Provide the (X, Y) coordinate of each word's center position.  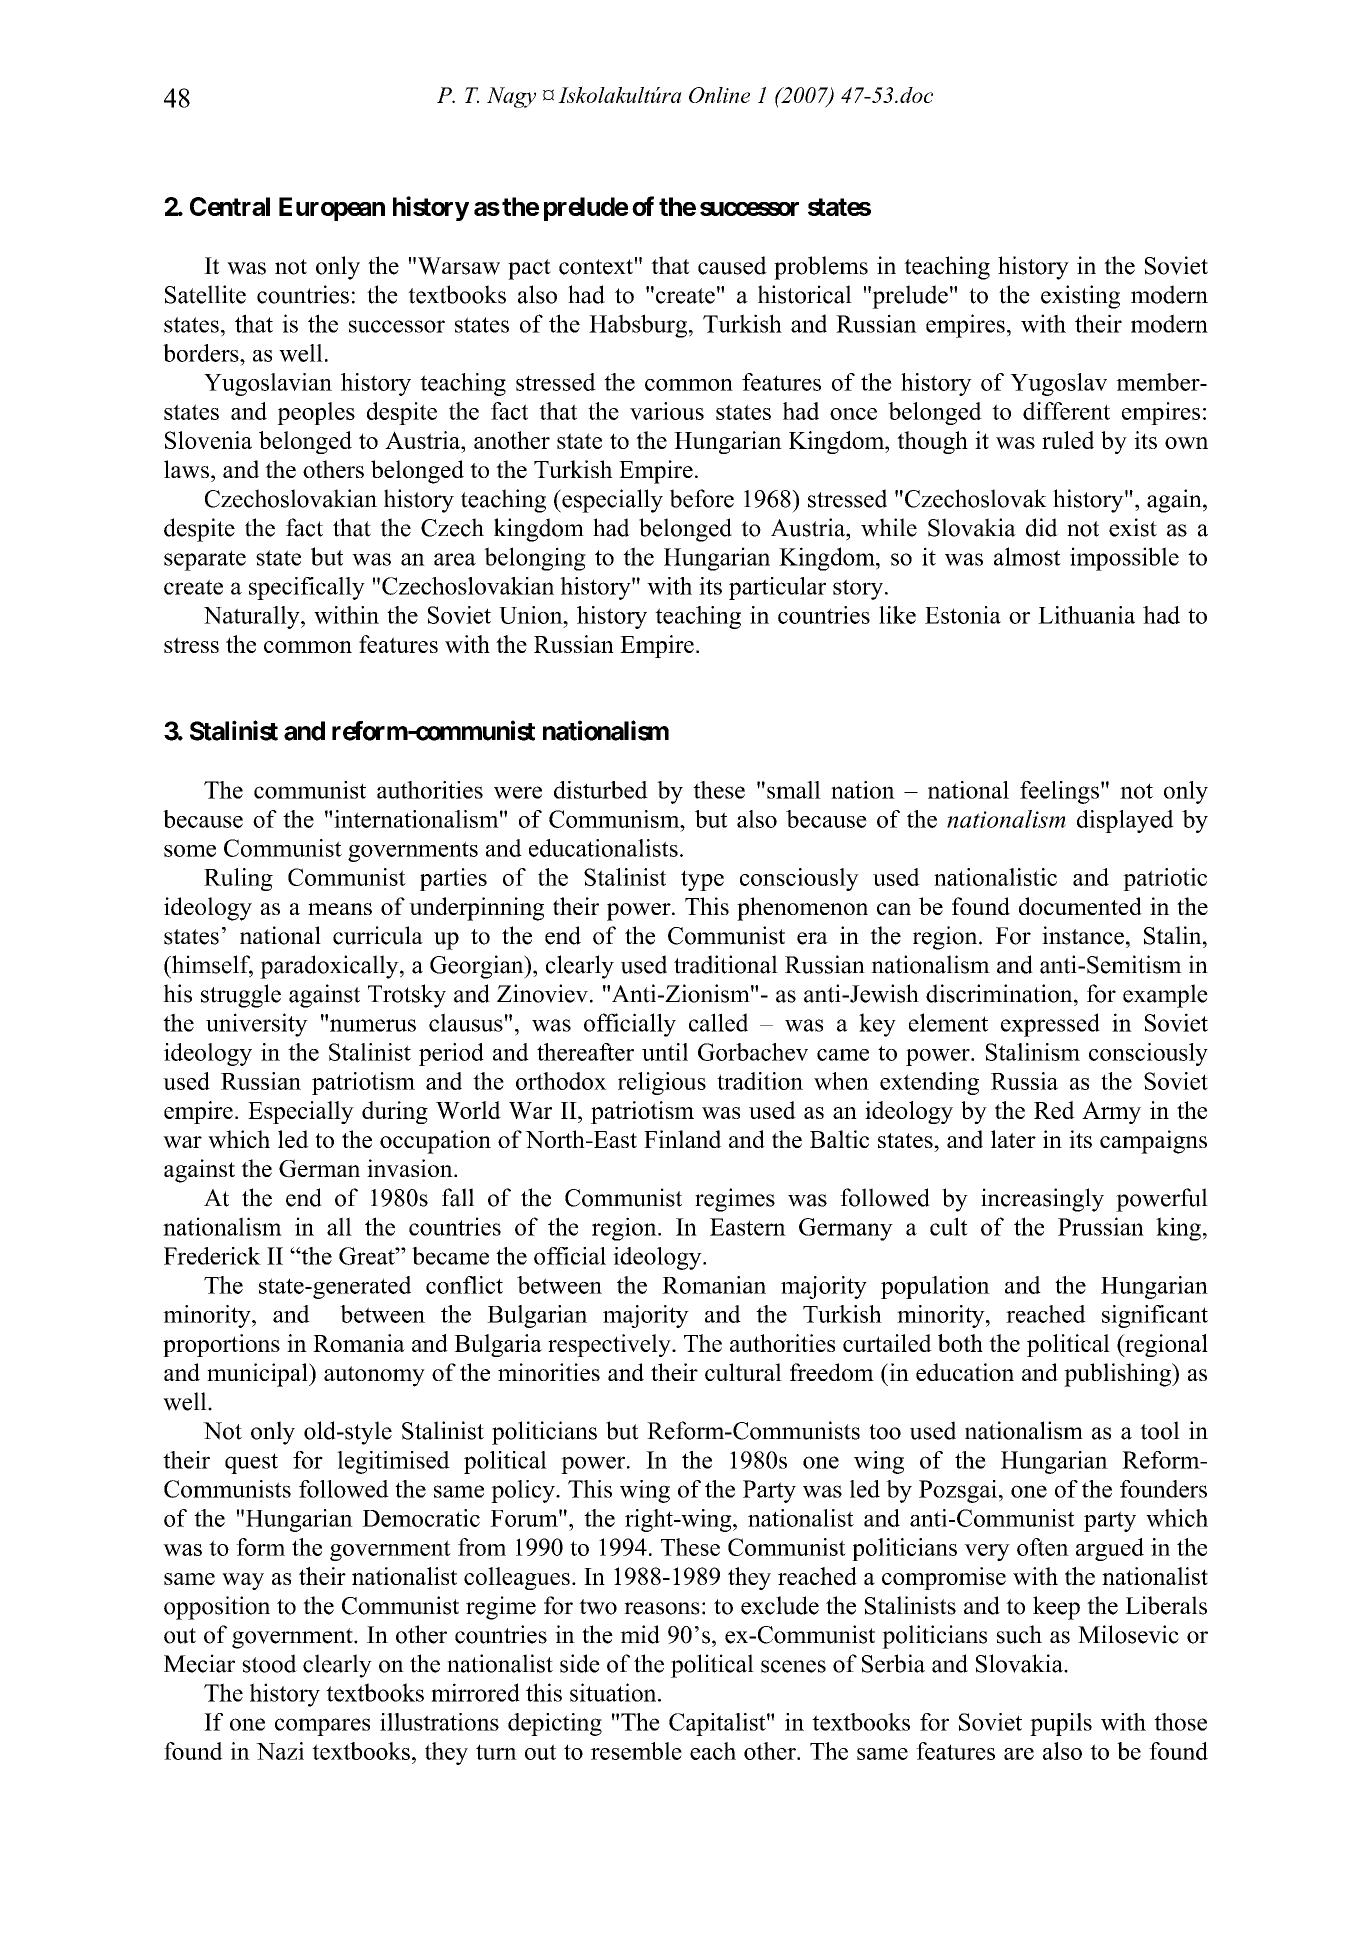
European (332, 209)
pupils (1061, 1724)
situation (614, 1692)
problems (821, 268)
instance (1083, 935)
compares (322, 1727)
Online (719, 95)
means (340, 909)
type (702, 880)
